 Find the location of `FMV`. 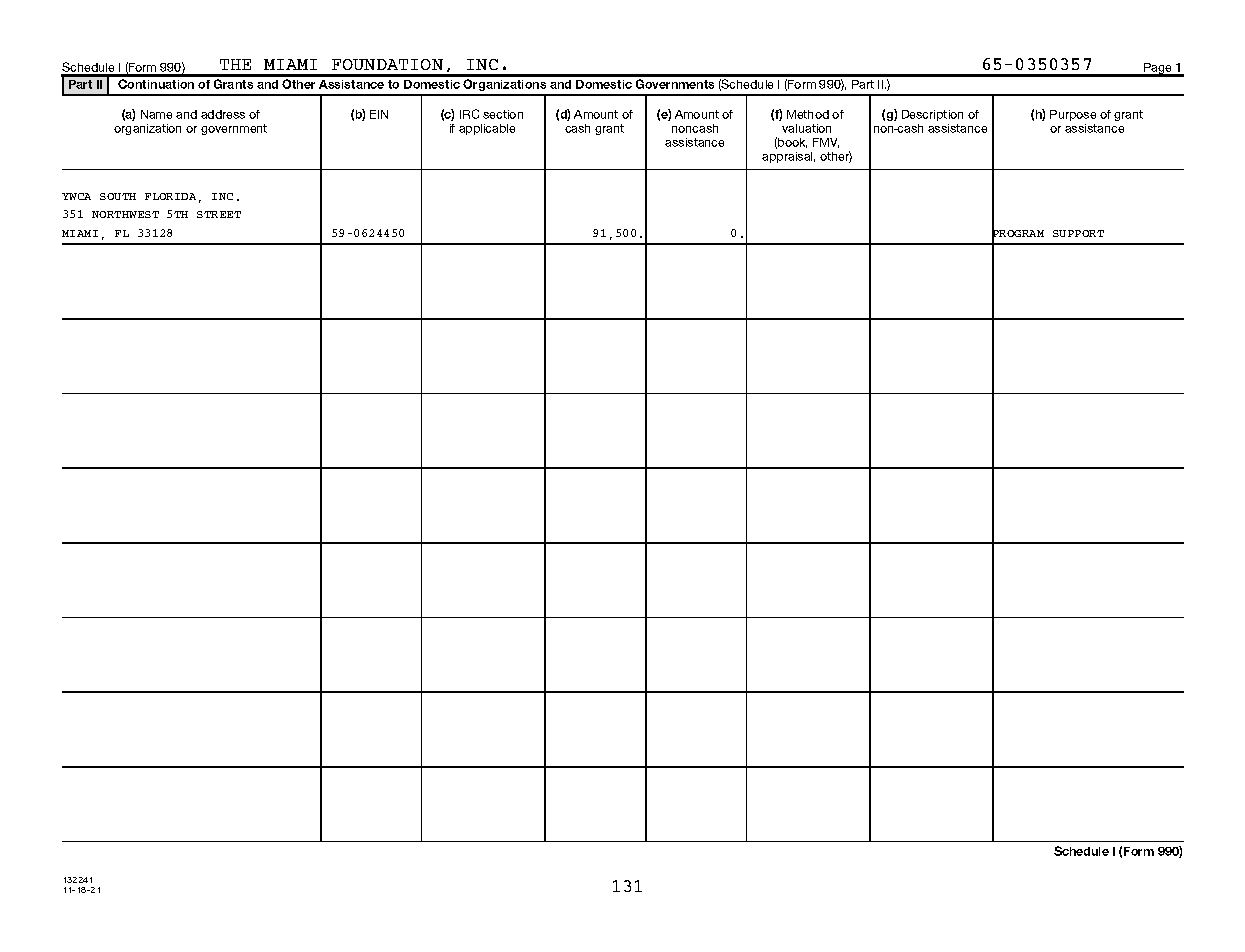

FMV is located at coordinates (826, 143).
